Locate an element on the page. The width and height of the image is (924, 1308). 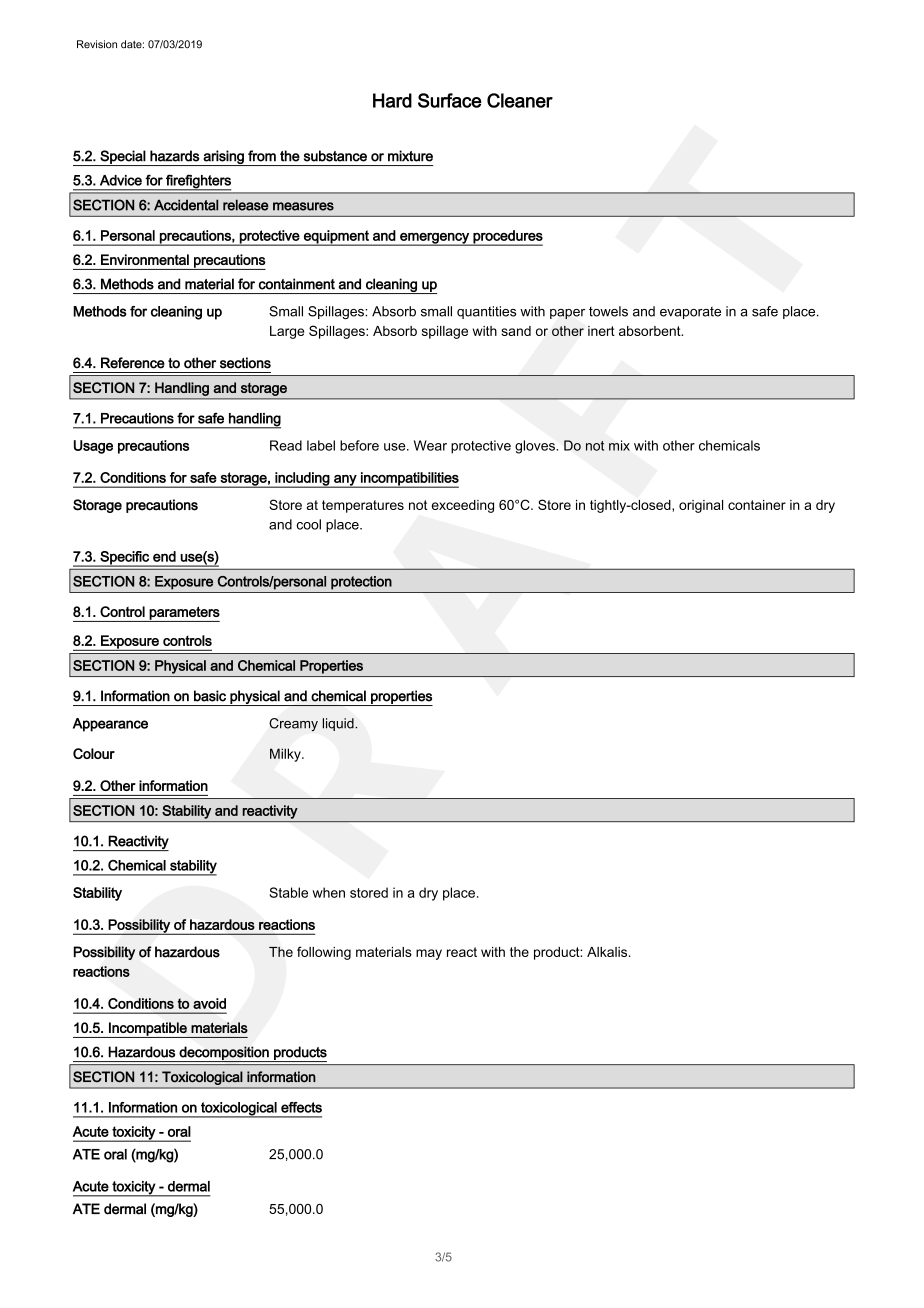
protection is located at coordinates (361, 583).
